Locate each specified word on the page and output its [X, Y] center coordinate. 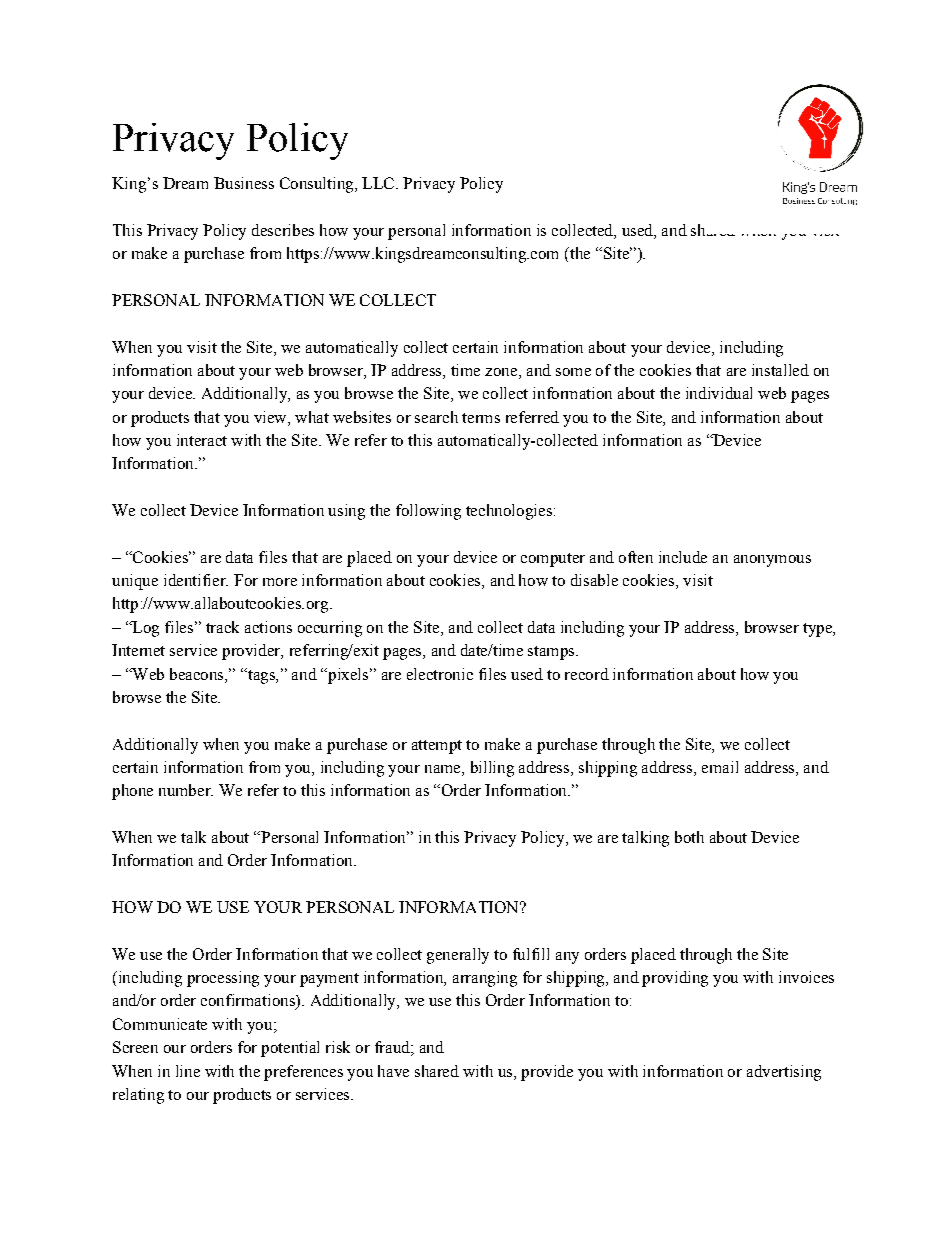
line [188, 1071]
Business [244, 183]
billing [492, 769]
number [186, 790]
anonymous [772, 561]
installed [780, 370]
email [720, 767]
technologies [509, 512]
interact [202, 440]
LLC [378, 183]
